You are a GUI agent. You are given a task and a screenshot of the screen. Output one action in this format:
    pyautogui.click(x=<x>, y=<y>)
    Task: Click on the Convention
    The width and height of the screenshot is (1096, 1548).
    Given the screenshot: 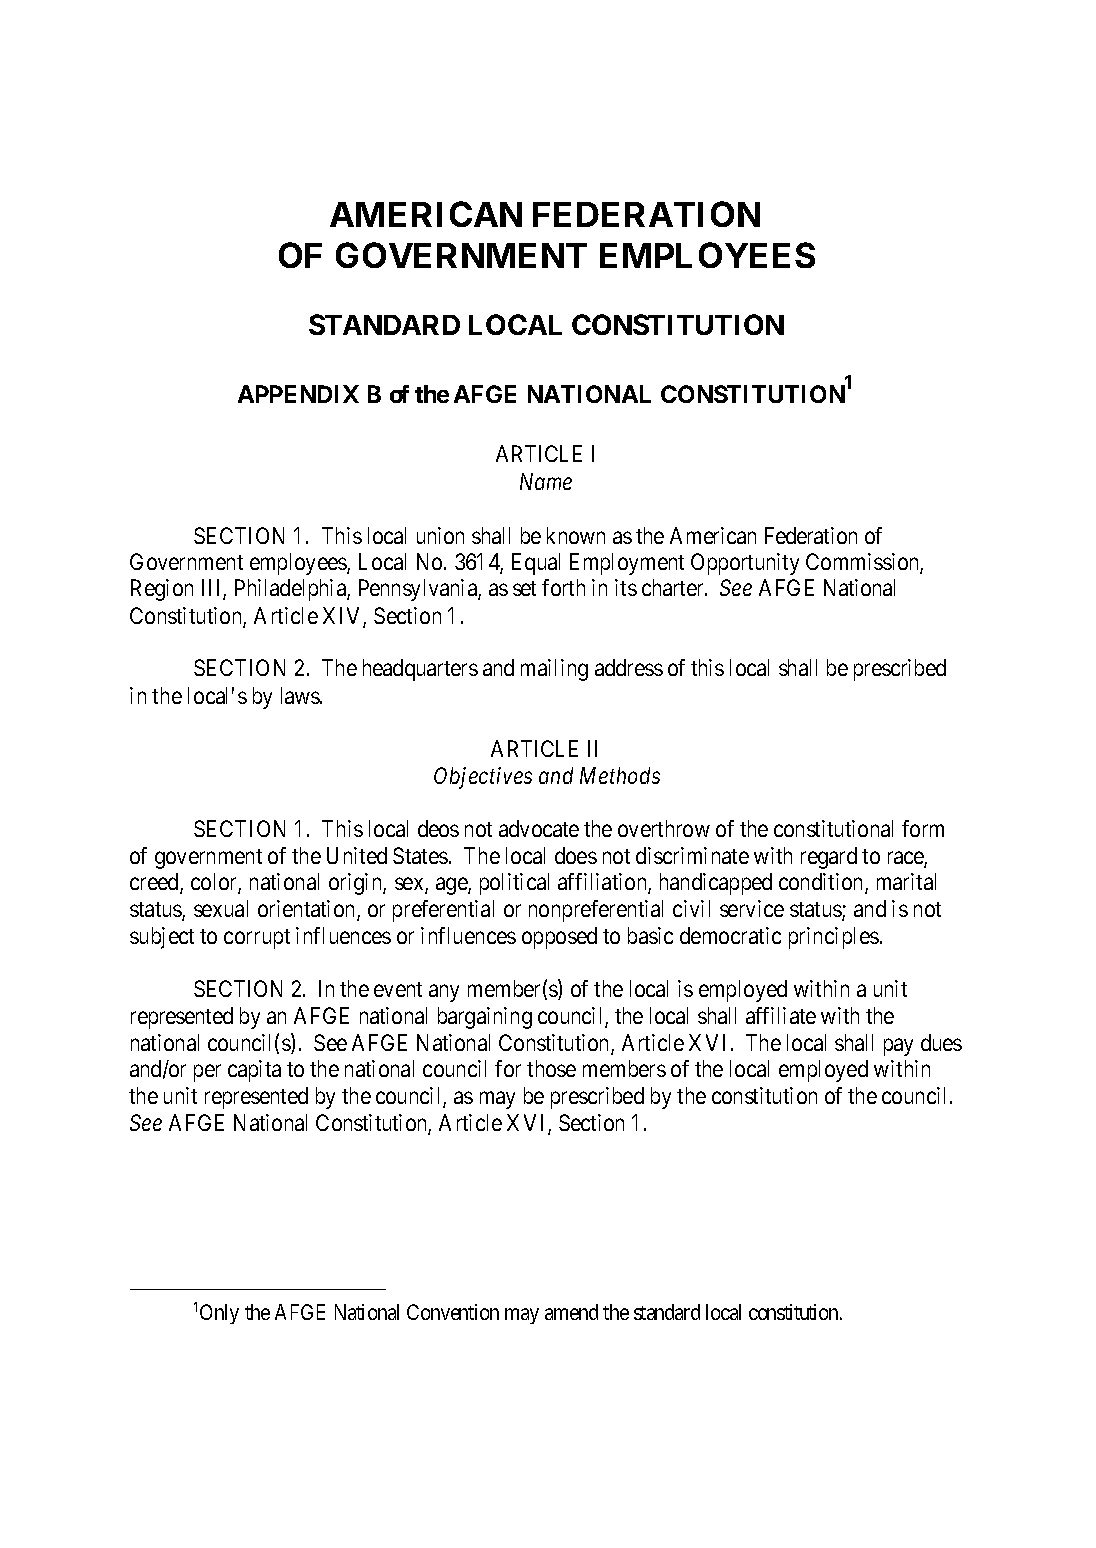 What is the action you would take?
    pyautogui.click(x=453, y=1312)
